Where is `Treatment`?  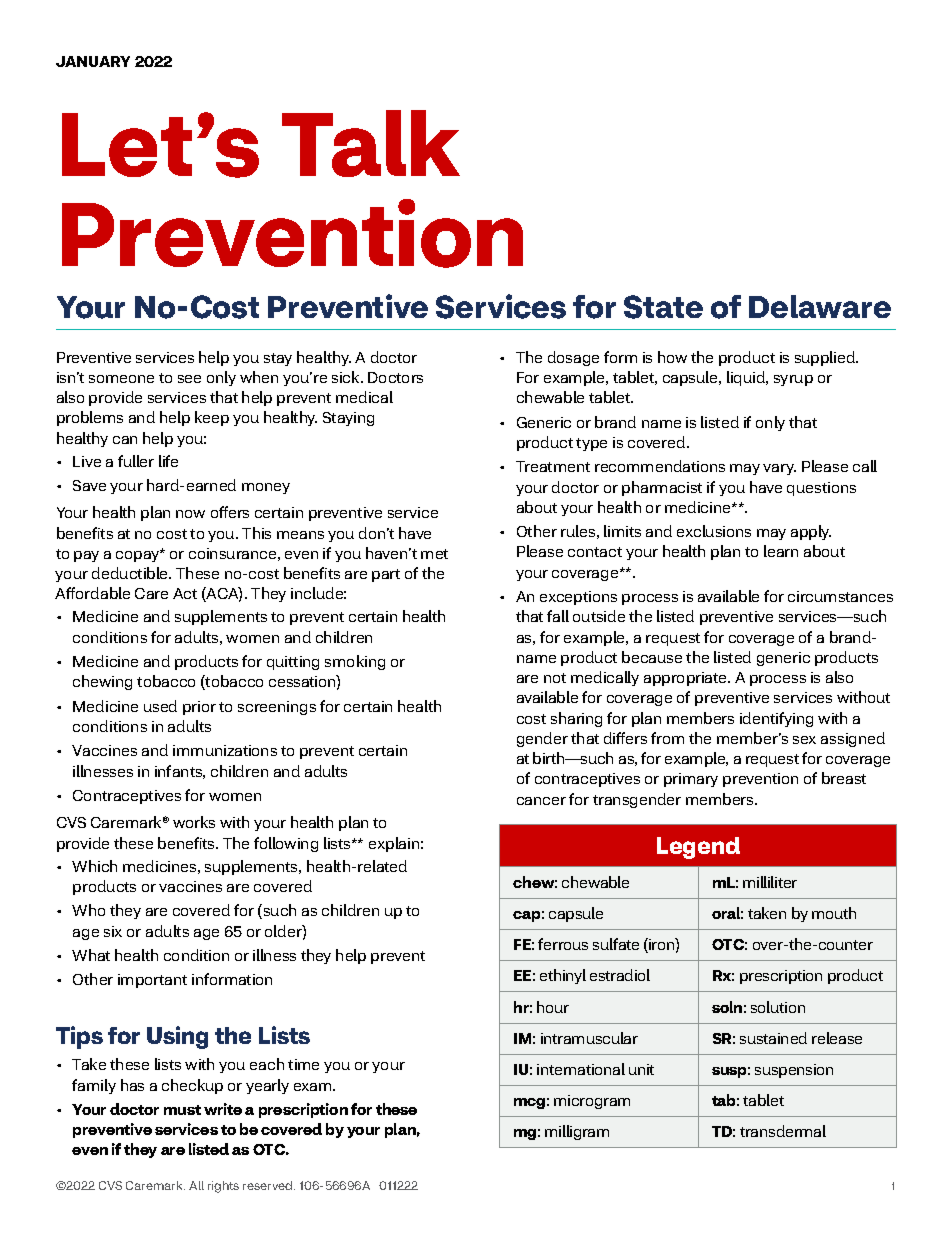
Treatment is located at coordinates (553, 466).
